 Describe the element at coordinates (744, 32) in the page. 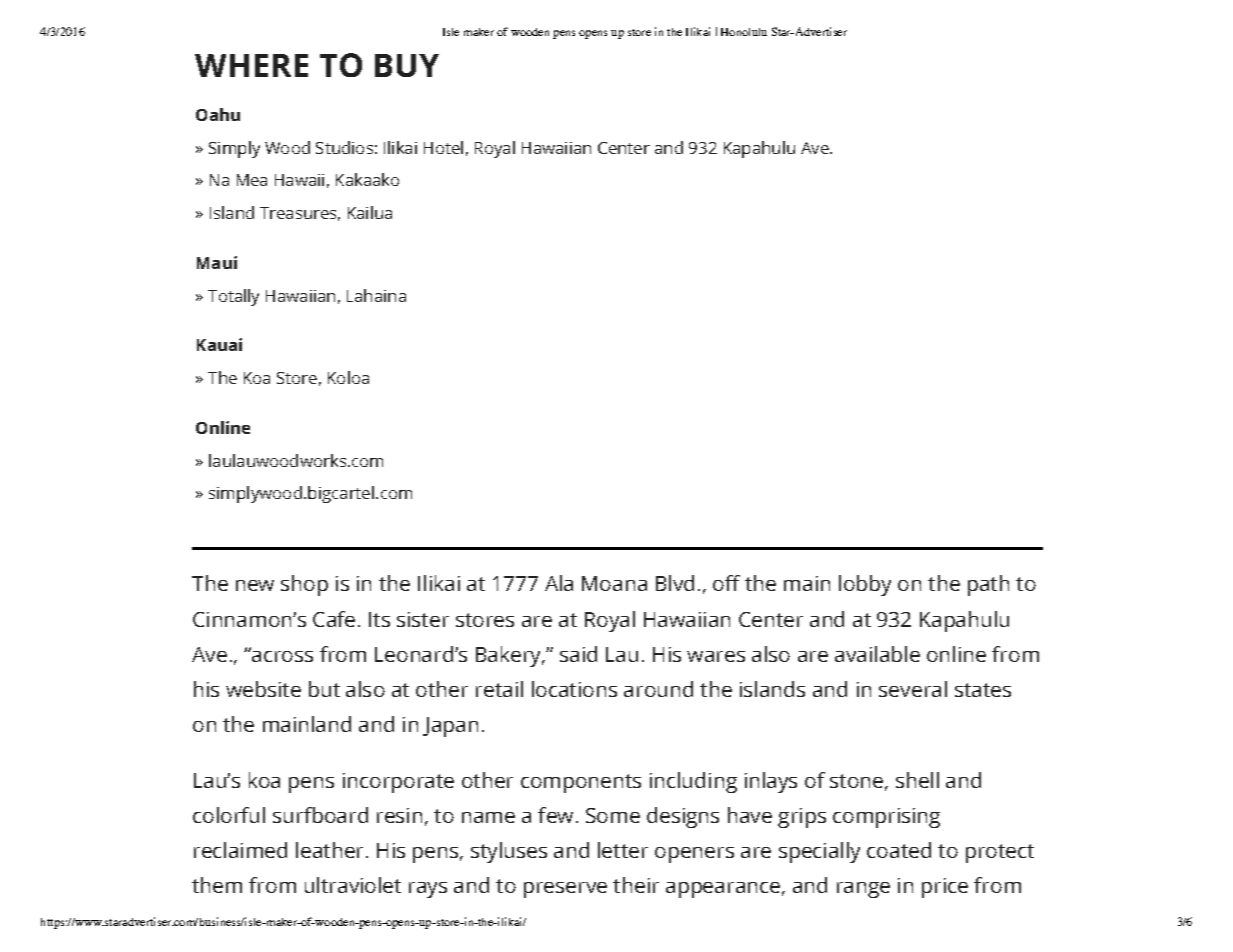

I see `Honolulu` at that location.
